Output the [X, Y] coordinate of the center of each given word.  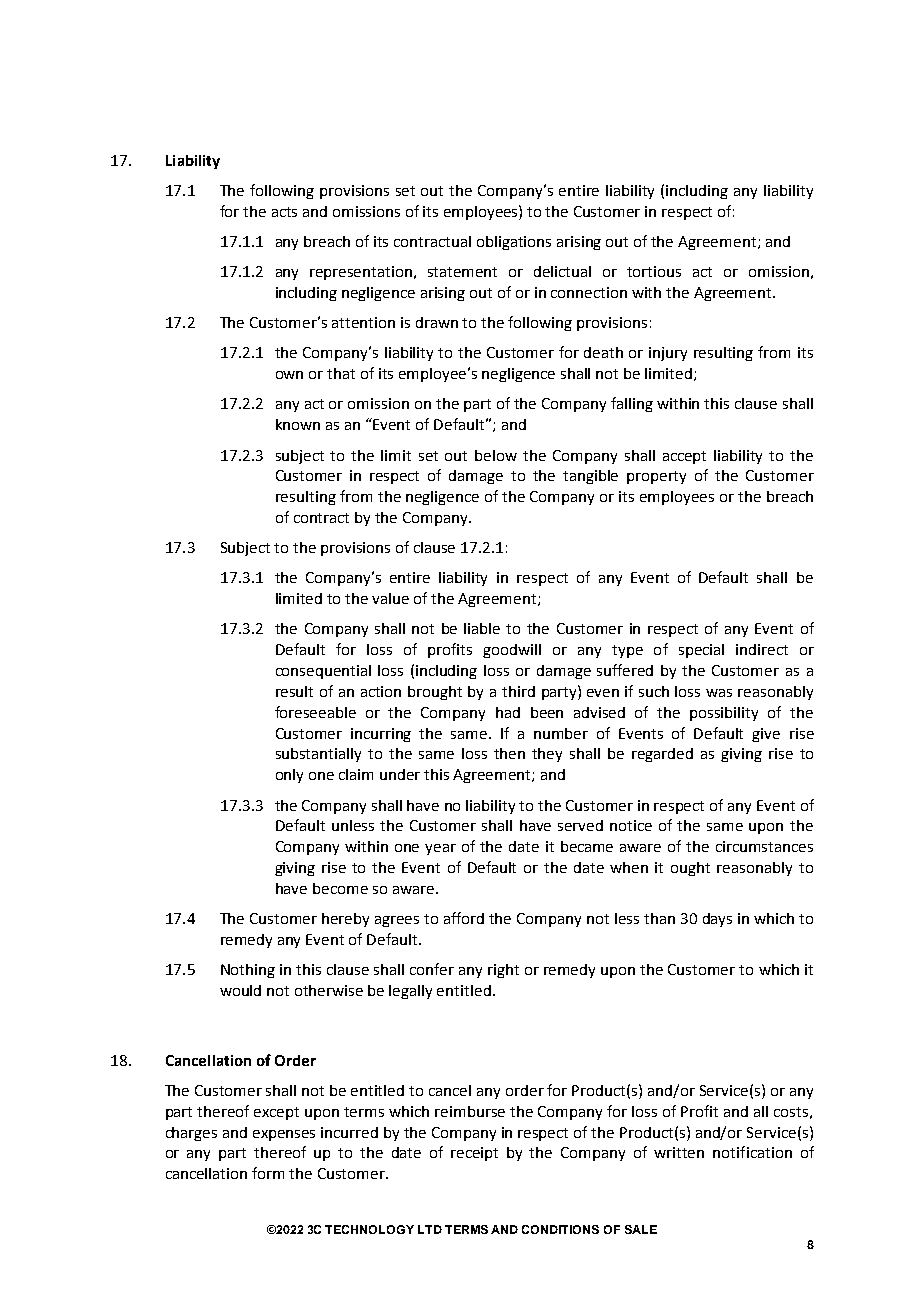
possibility [724, 714]
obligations [514, 243]
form [268, 1173]
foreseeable [315, 712]
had [508, 712]
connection [589, 292]
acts [284, 212]
